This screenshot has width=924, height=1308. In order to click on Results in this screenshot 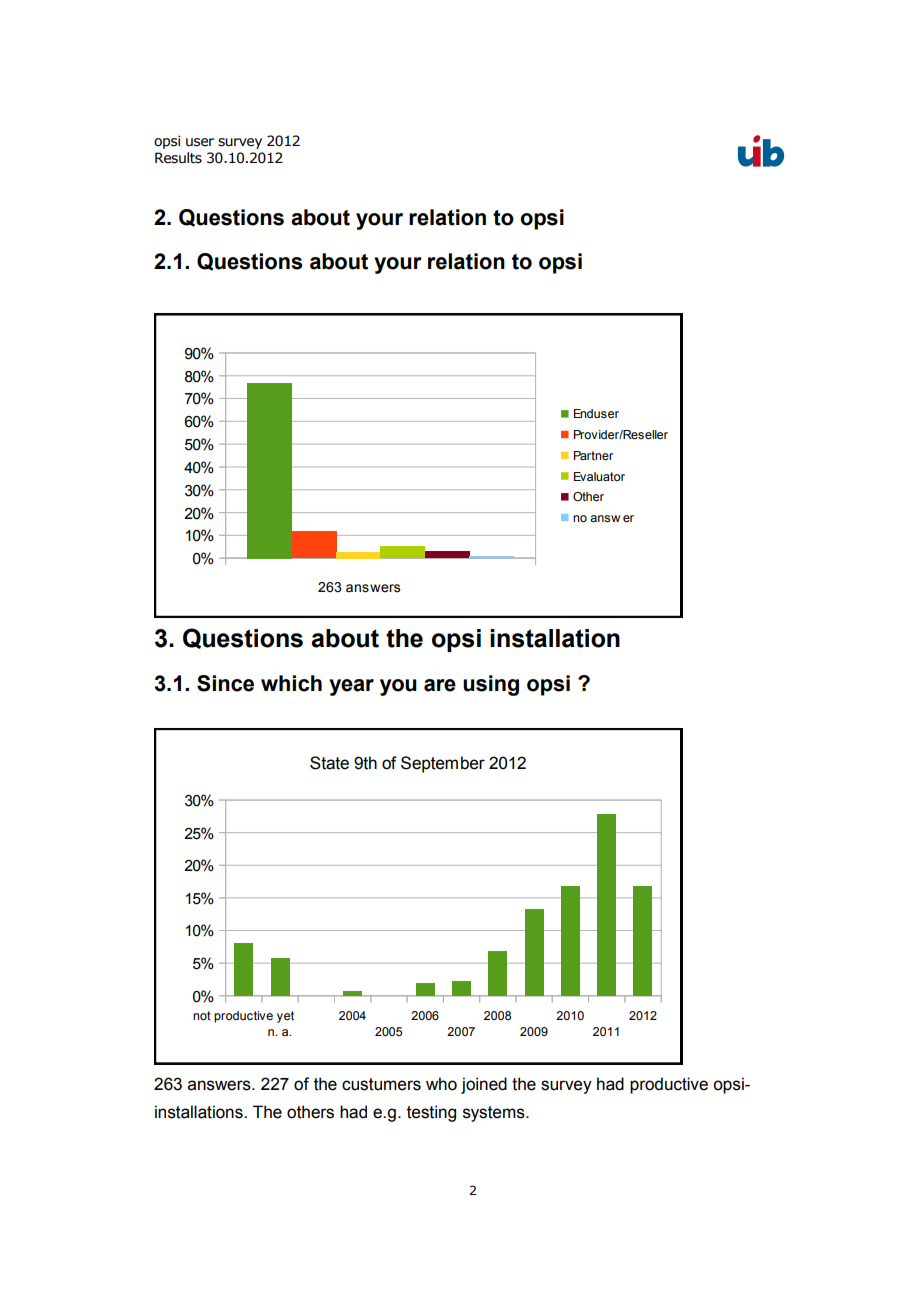, I will do `click(178, 158)`.
